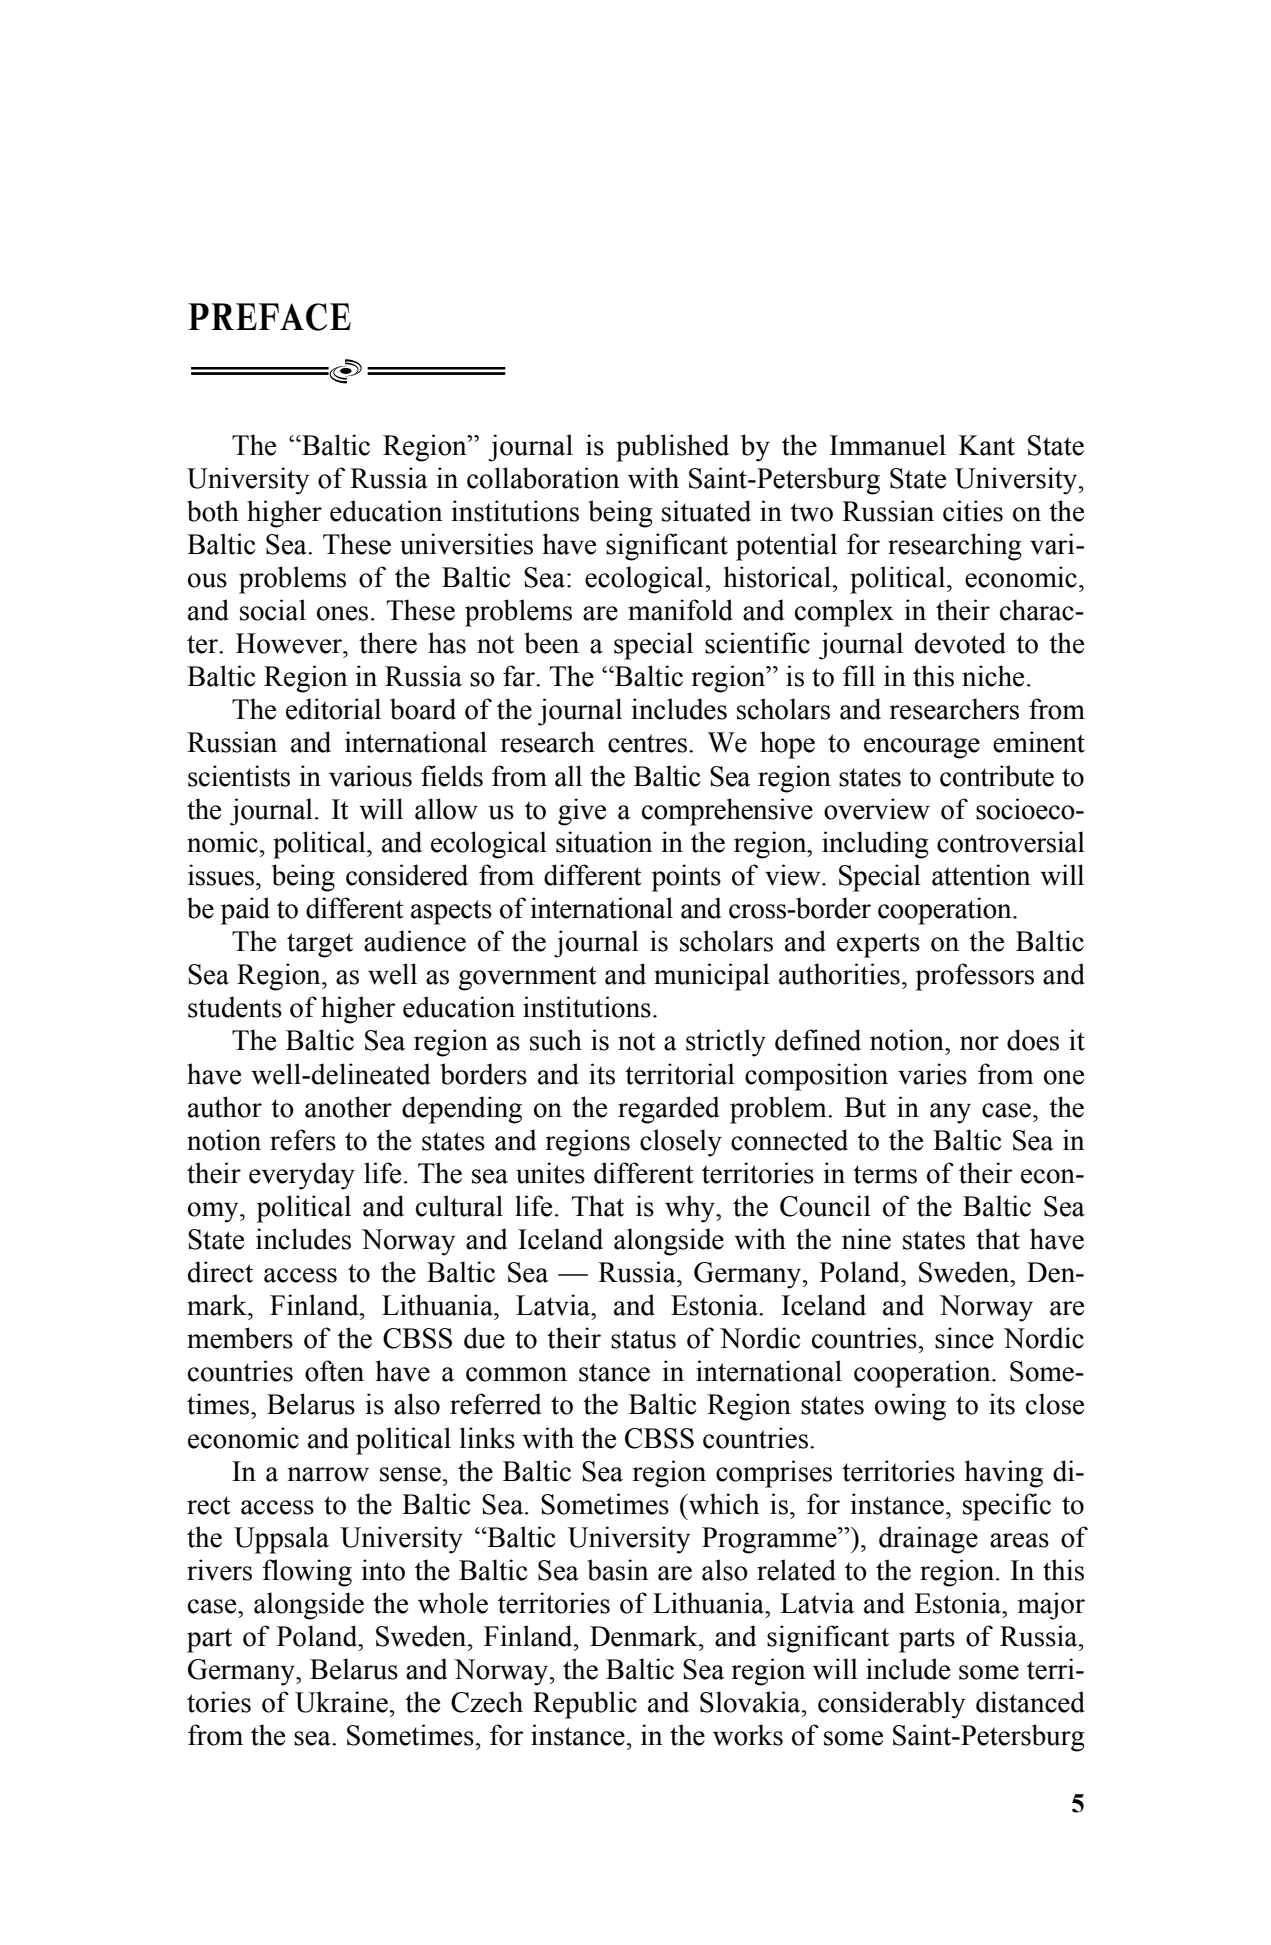 The height and width of the screenshot is (1945, 1271). Describe the element at coordinates (987, 445) in the screenshot. I see `Kant` at that location.
